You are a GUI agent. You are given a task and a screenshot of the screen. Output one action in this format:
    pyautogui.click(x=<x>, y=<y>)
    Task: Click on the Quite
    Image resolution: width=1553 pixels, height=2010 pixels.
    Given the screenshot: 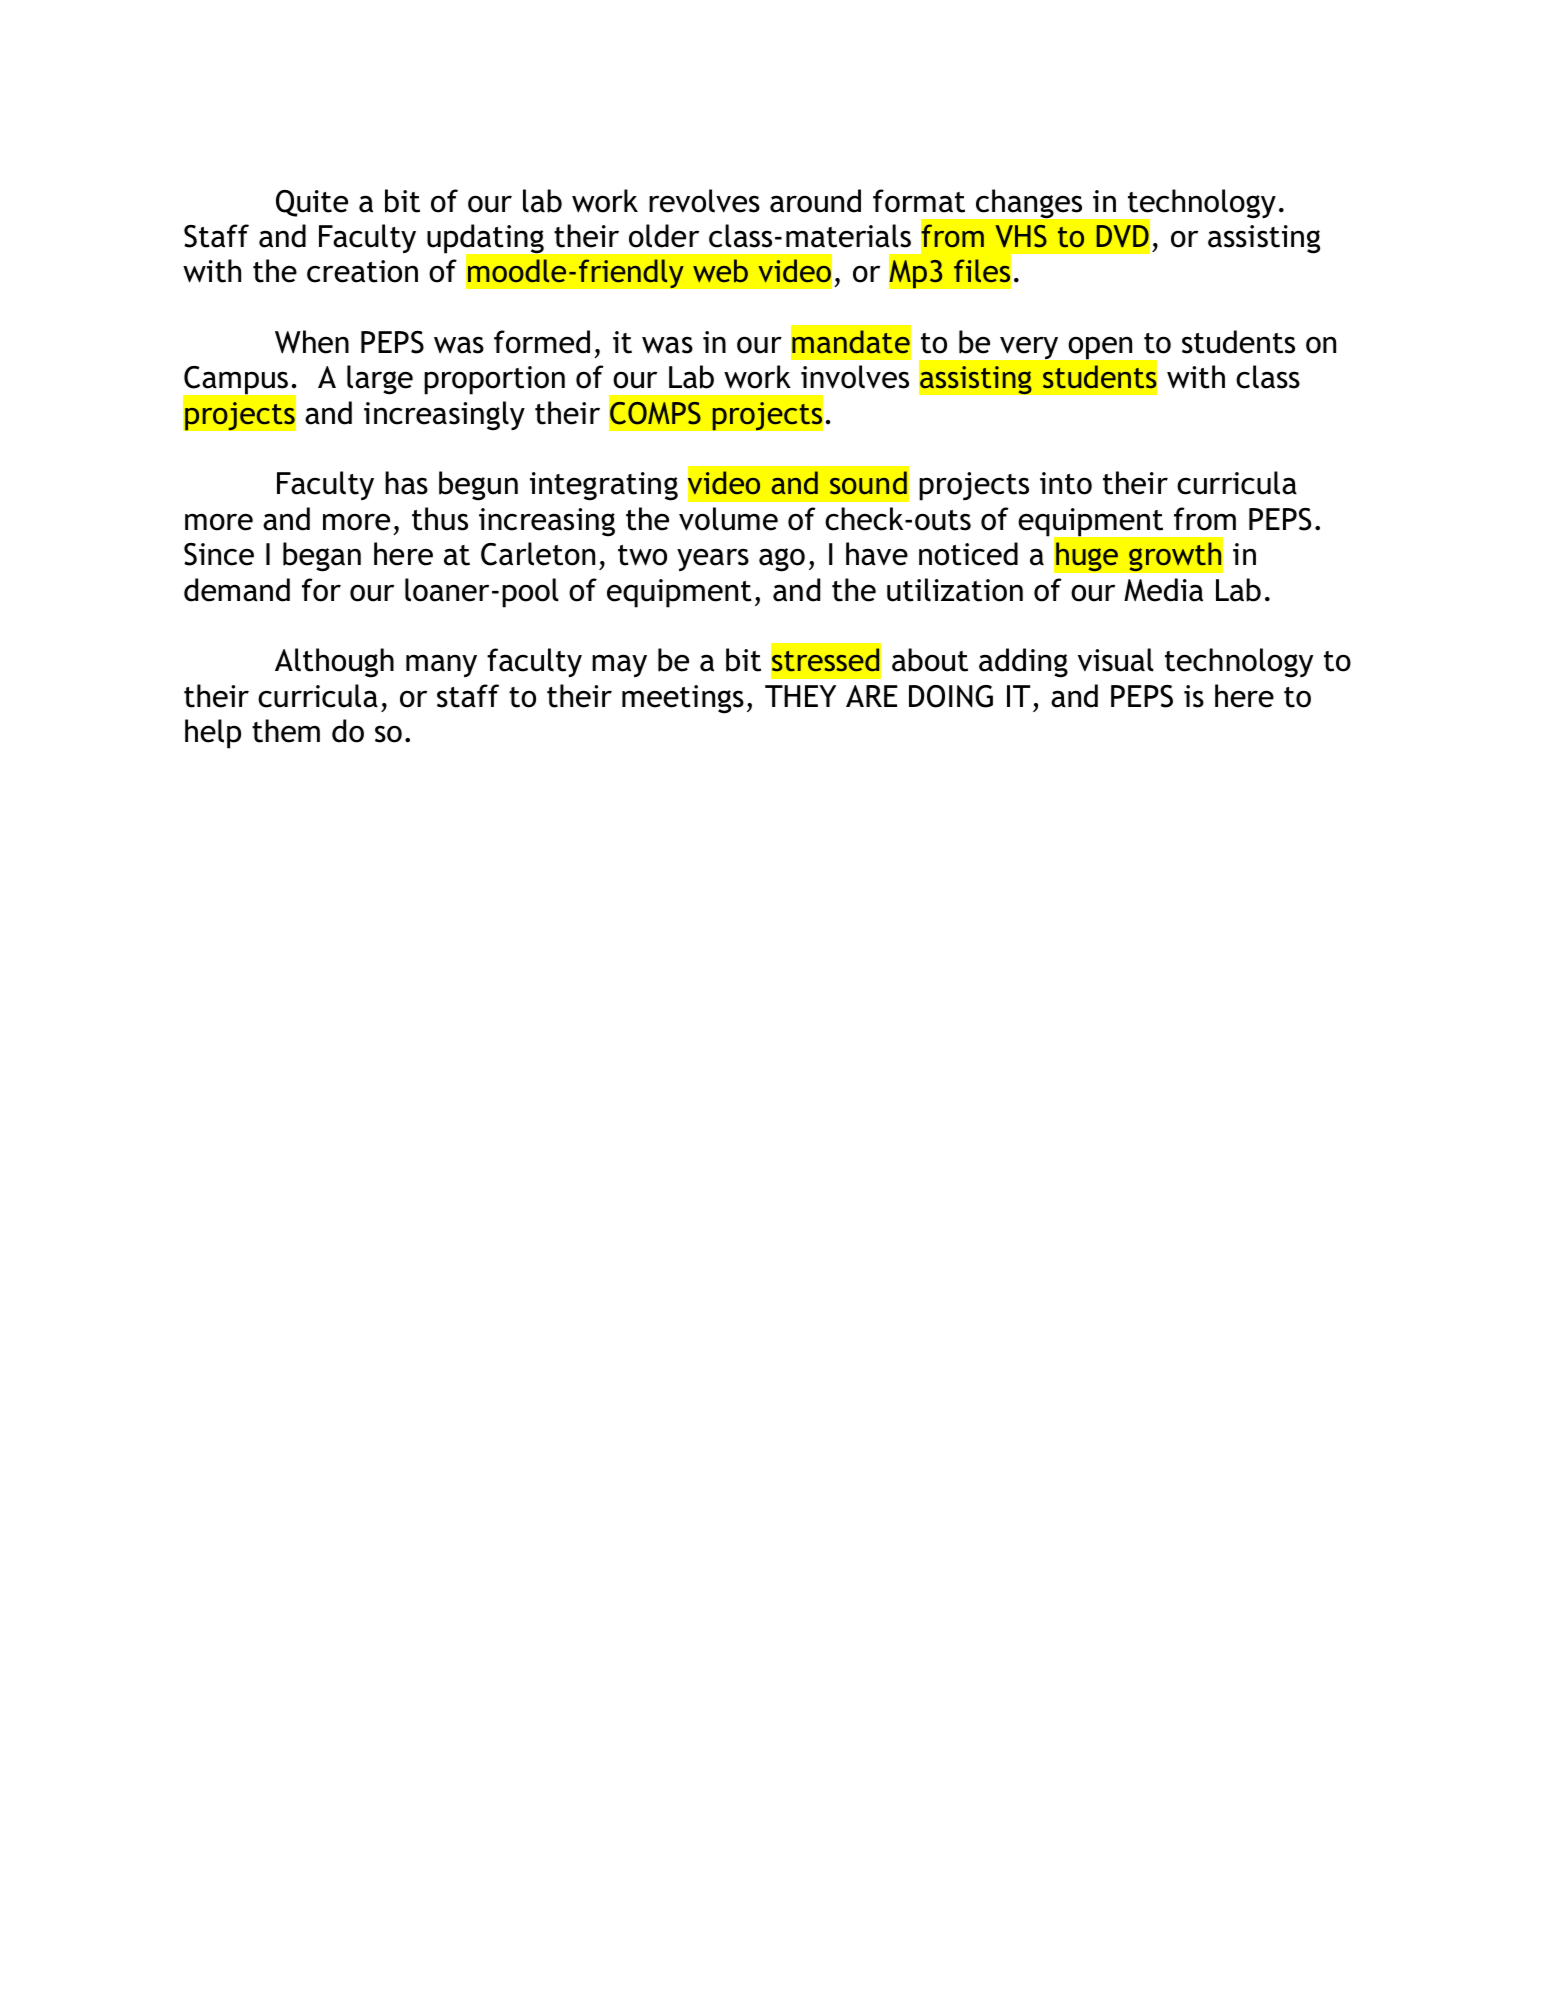 What is the action you would take?
    pyautogui.click(x=312, y=203)
